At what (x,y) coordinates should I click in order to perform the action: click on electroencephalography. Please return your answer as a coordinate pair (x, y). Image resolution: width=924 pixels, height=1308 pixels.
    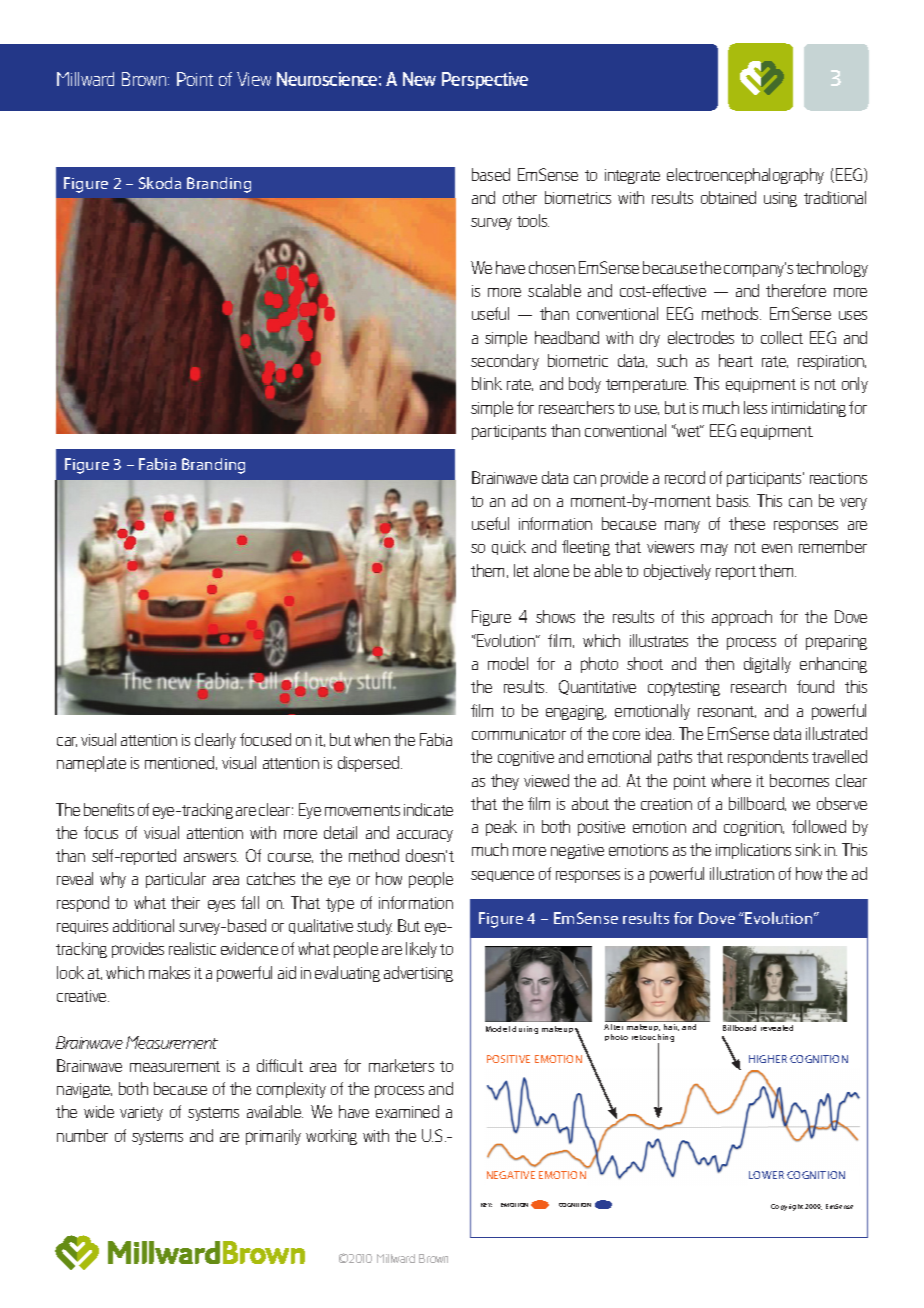
    Looking at the image, I should click on (745, 176).
